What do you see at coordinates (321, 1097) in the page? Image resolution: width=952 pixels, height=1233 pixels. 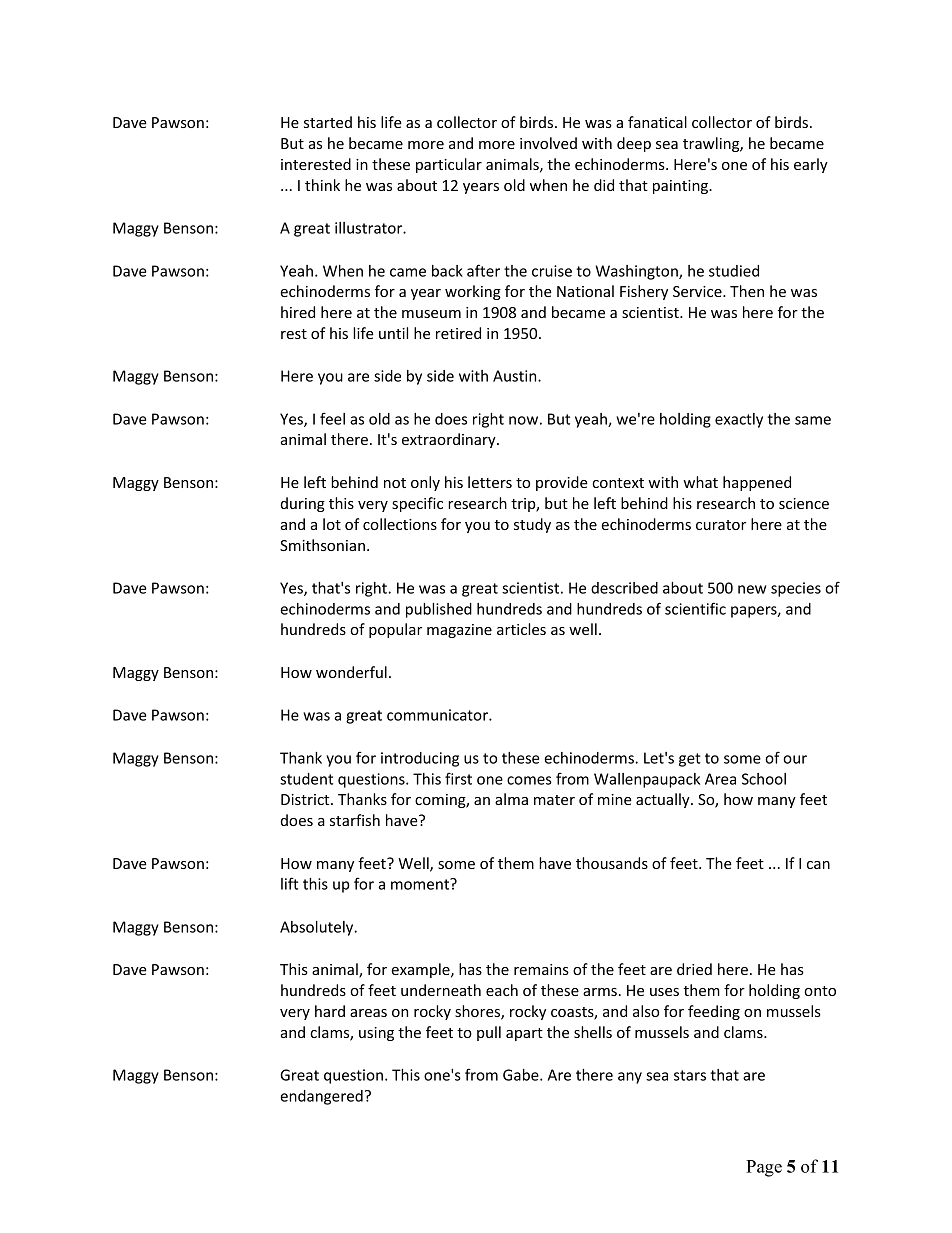 I see `endangered` at bounding box center [321, 1097].
